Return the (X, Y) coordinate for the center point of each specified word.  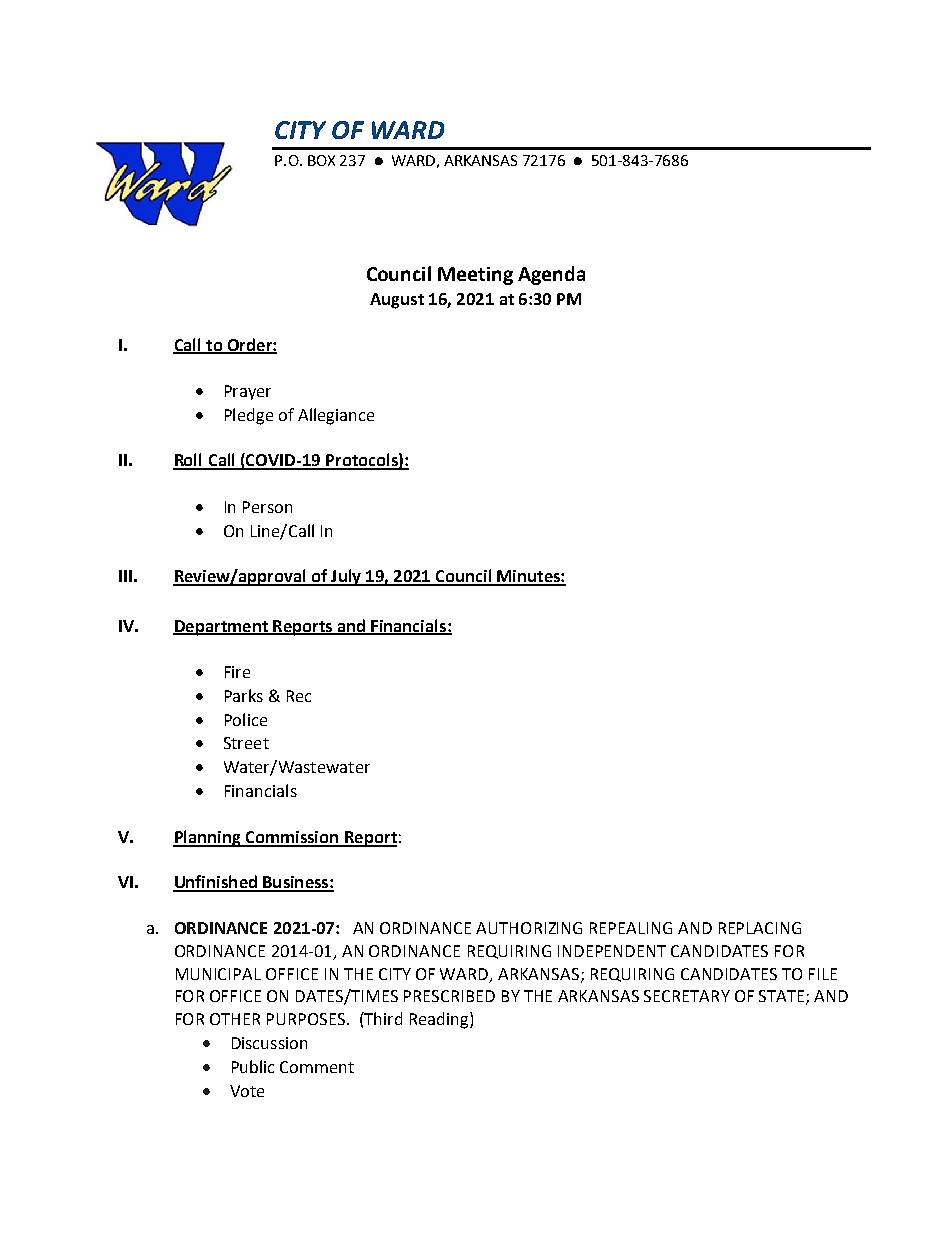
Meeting (475, 276)
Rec (299, 696)
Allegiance (336, 416)
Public (253, 1066)
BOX (321, 160)
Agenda (551, 275)
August (397, 301)
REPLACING (760, 928)
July (346, 577)
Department (221, 628)
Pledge (249, 416)
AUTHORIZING (529, 928)
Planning (208, 838)
